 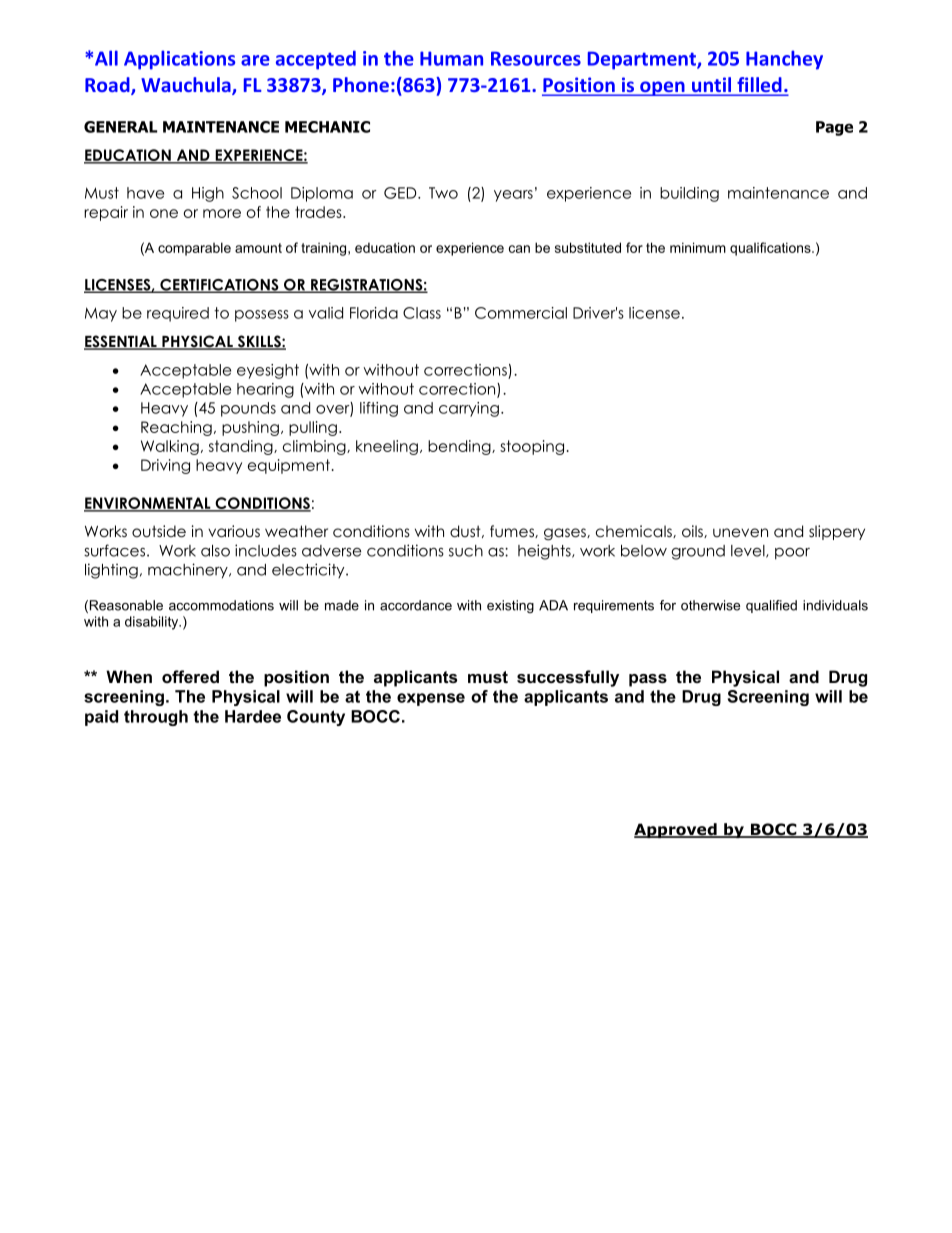 What do you see at coordinates (451, 58) in the screenshot?
I see `Human` at bounding box center [451, 58].
